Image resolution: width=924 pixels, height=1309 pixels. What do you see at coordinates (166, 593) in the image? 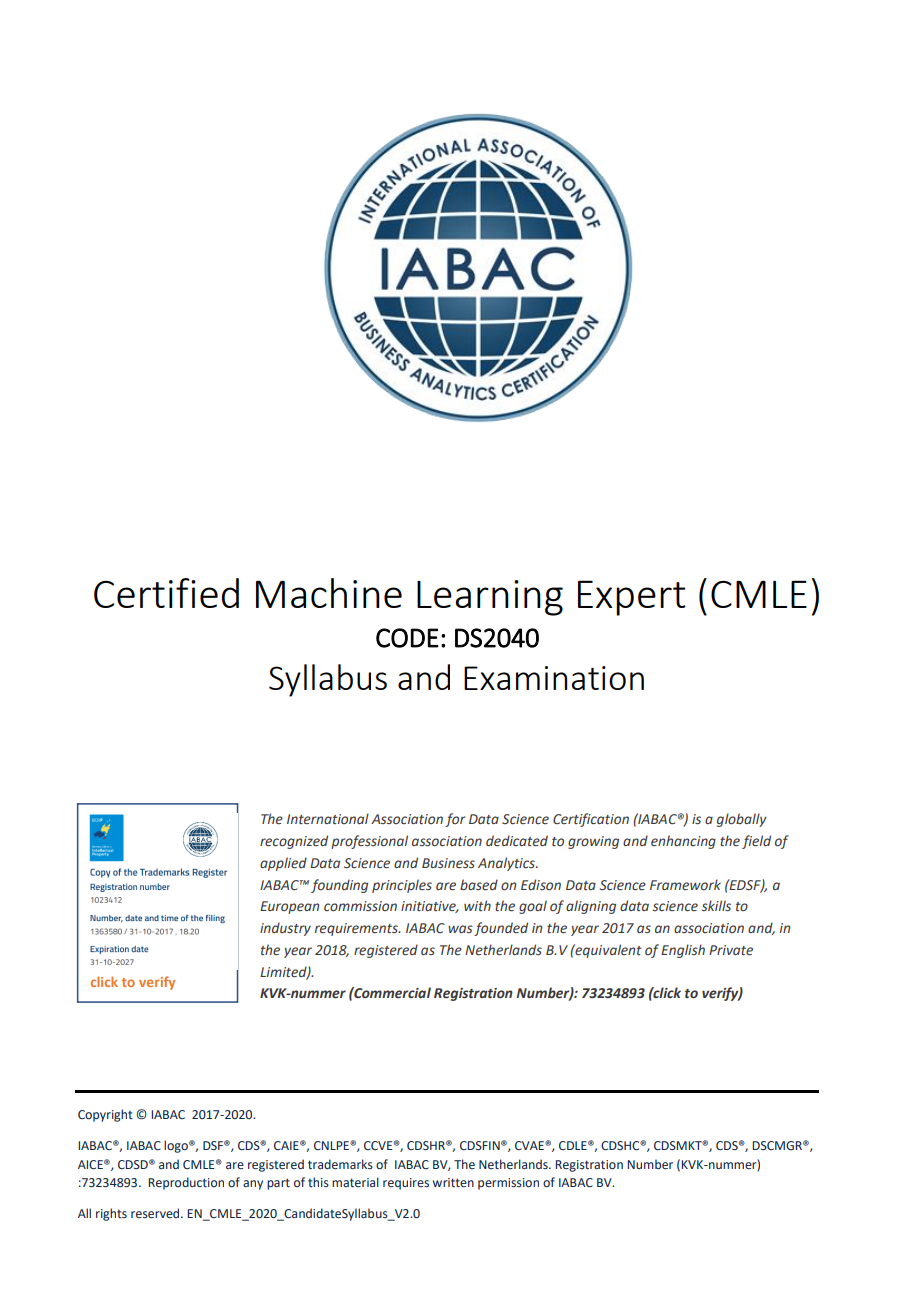
I see `Certified` at bounding box center [166, 593].
